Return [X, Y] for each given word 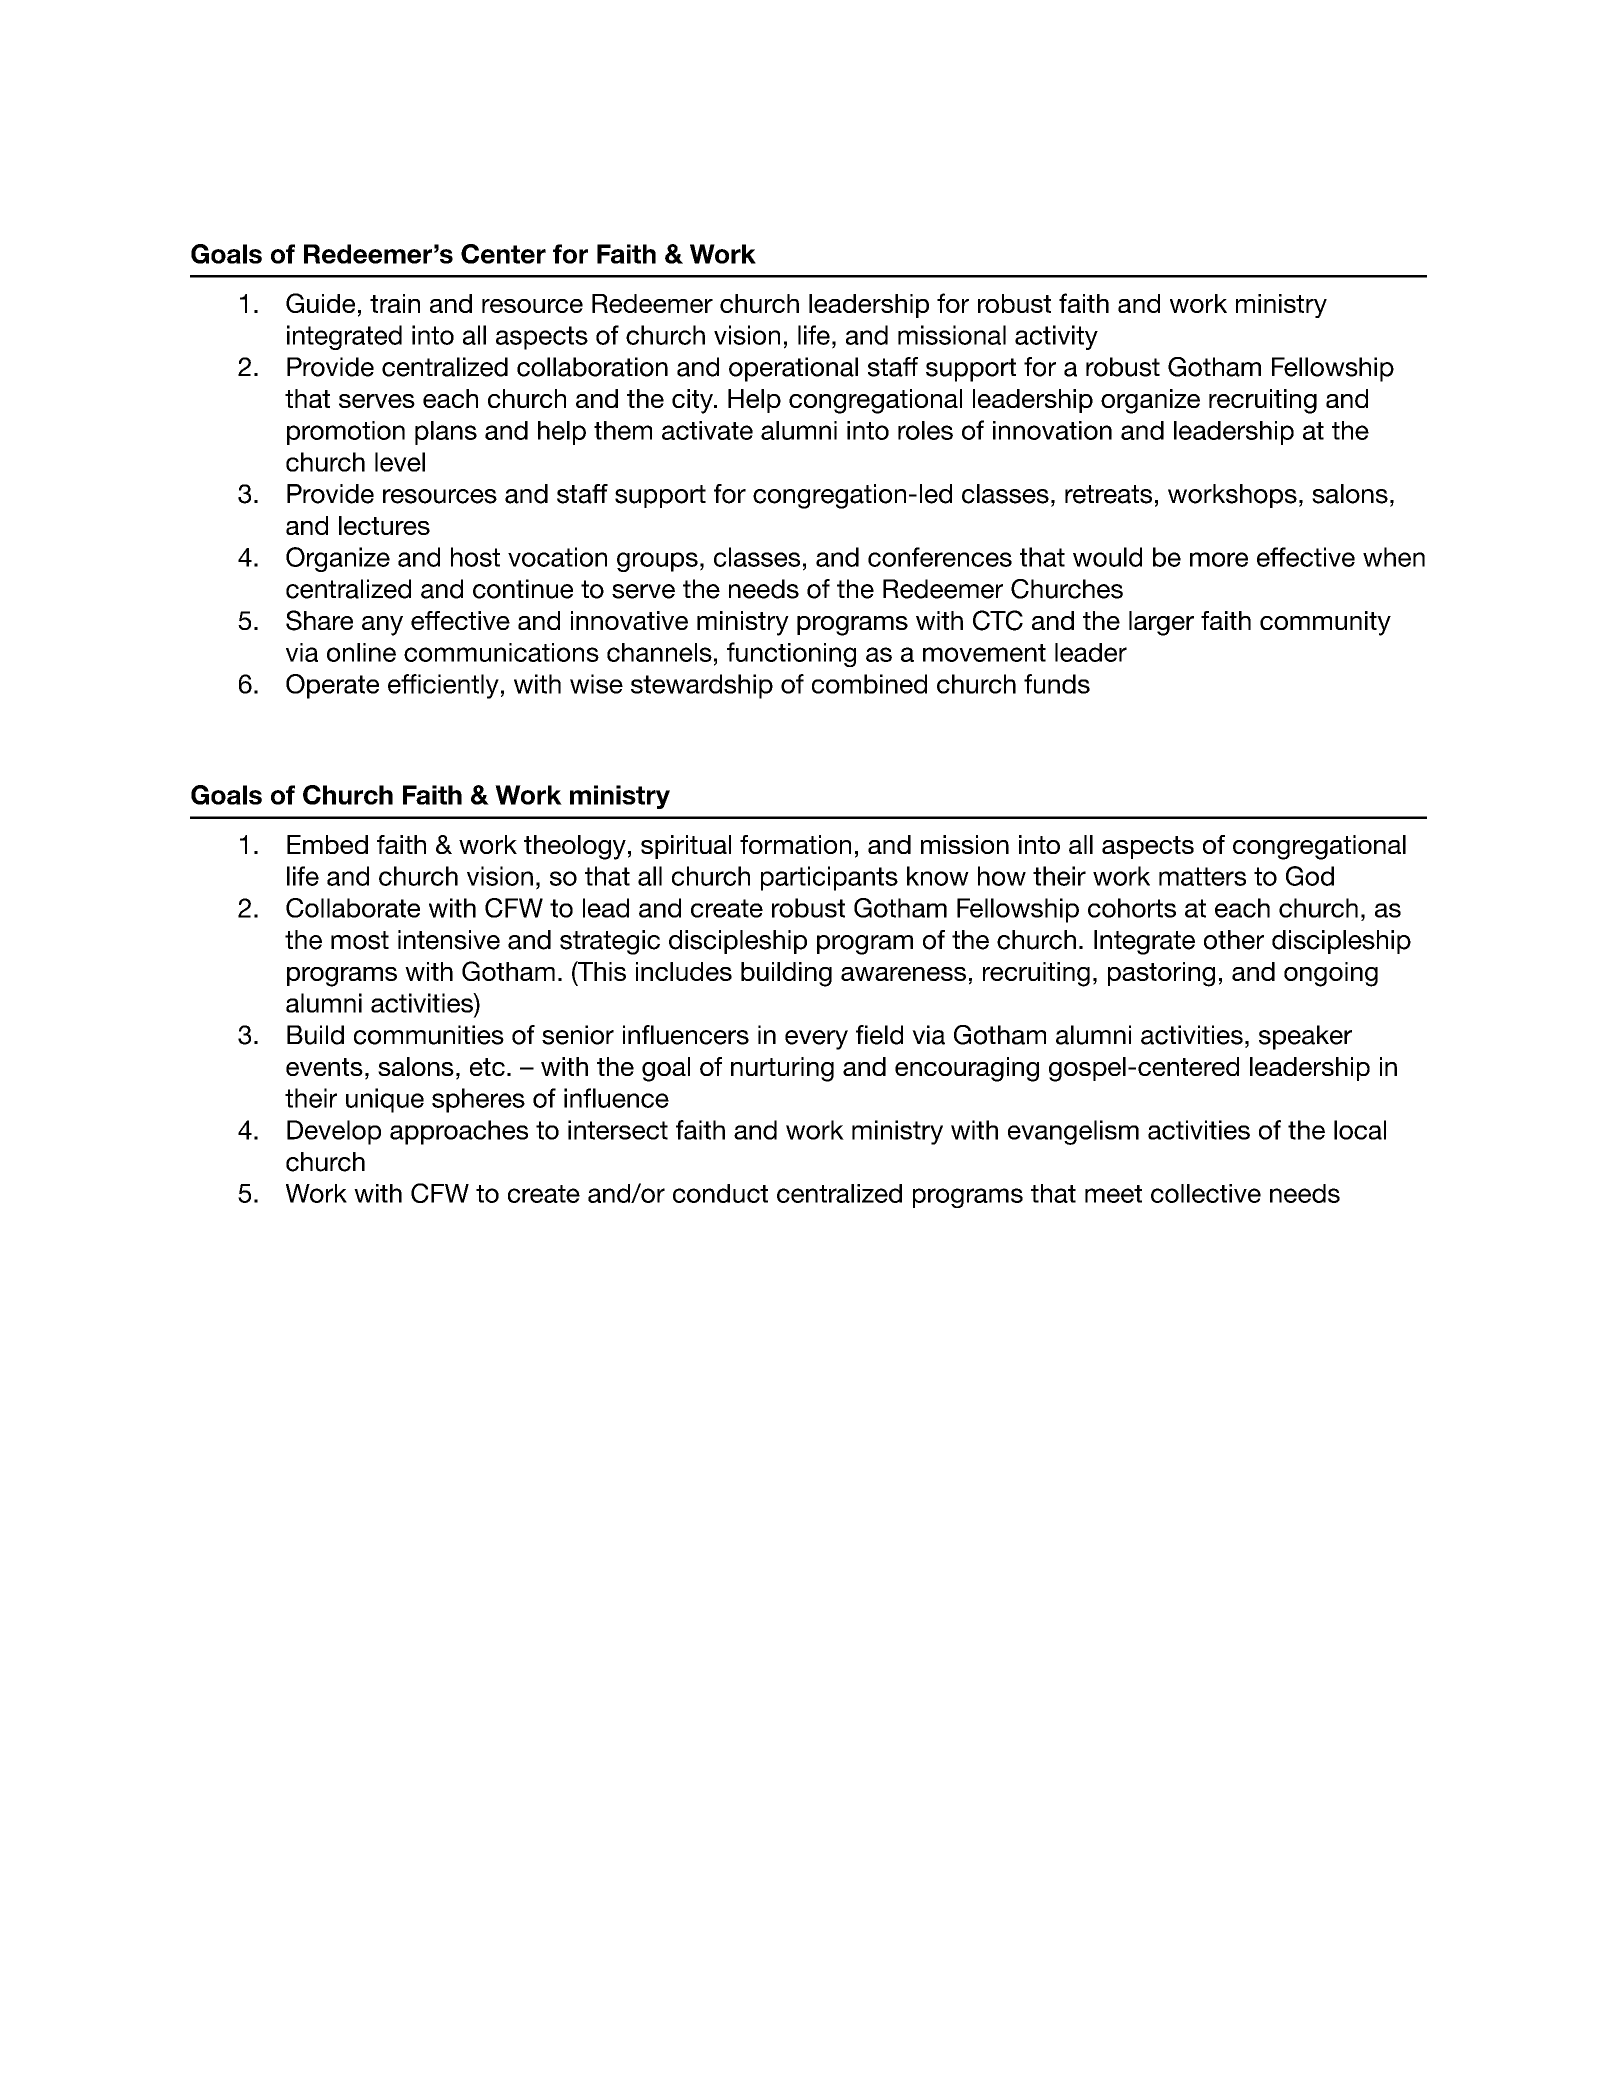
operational [793, 369]
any [382, 626]
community [1325, 623]
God [1310, 876]
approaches [459, 1132]
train [395, 303]
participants [829, 878]
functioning [791, 654]
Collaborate [353, 908]
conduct [720, 1193]
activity [1056, 337]
